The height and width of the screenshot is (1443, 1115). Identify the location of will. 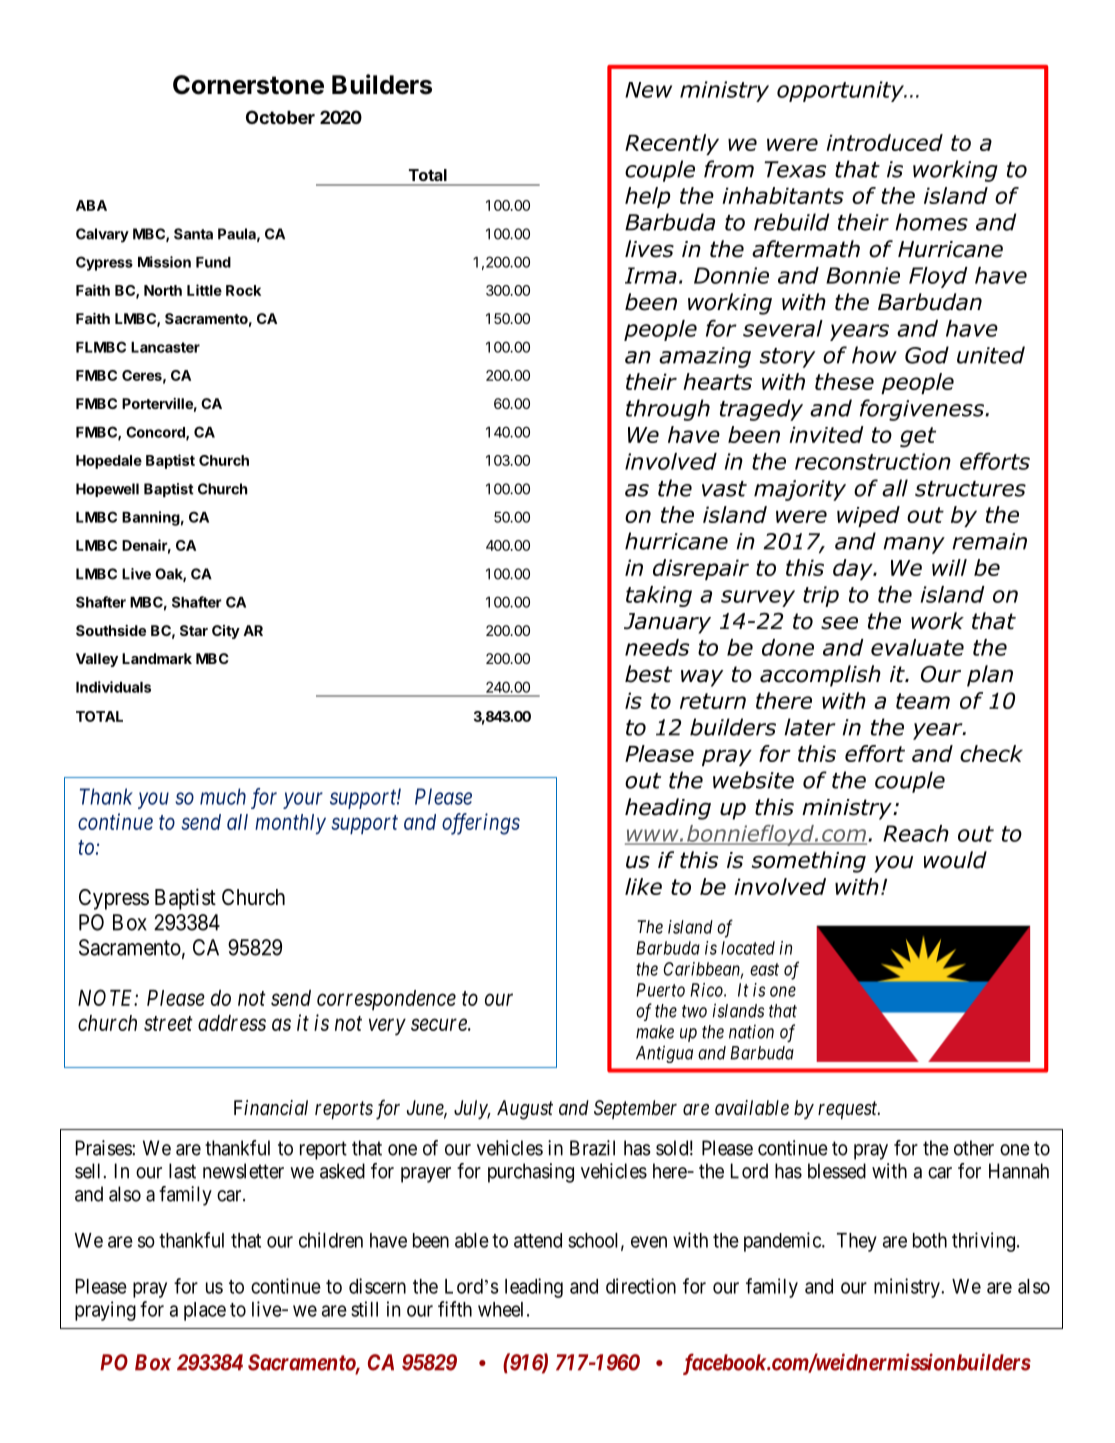
(949, 567).
